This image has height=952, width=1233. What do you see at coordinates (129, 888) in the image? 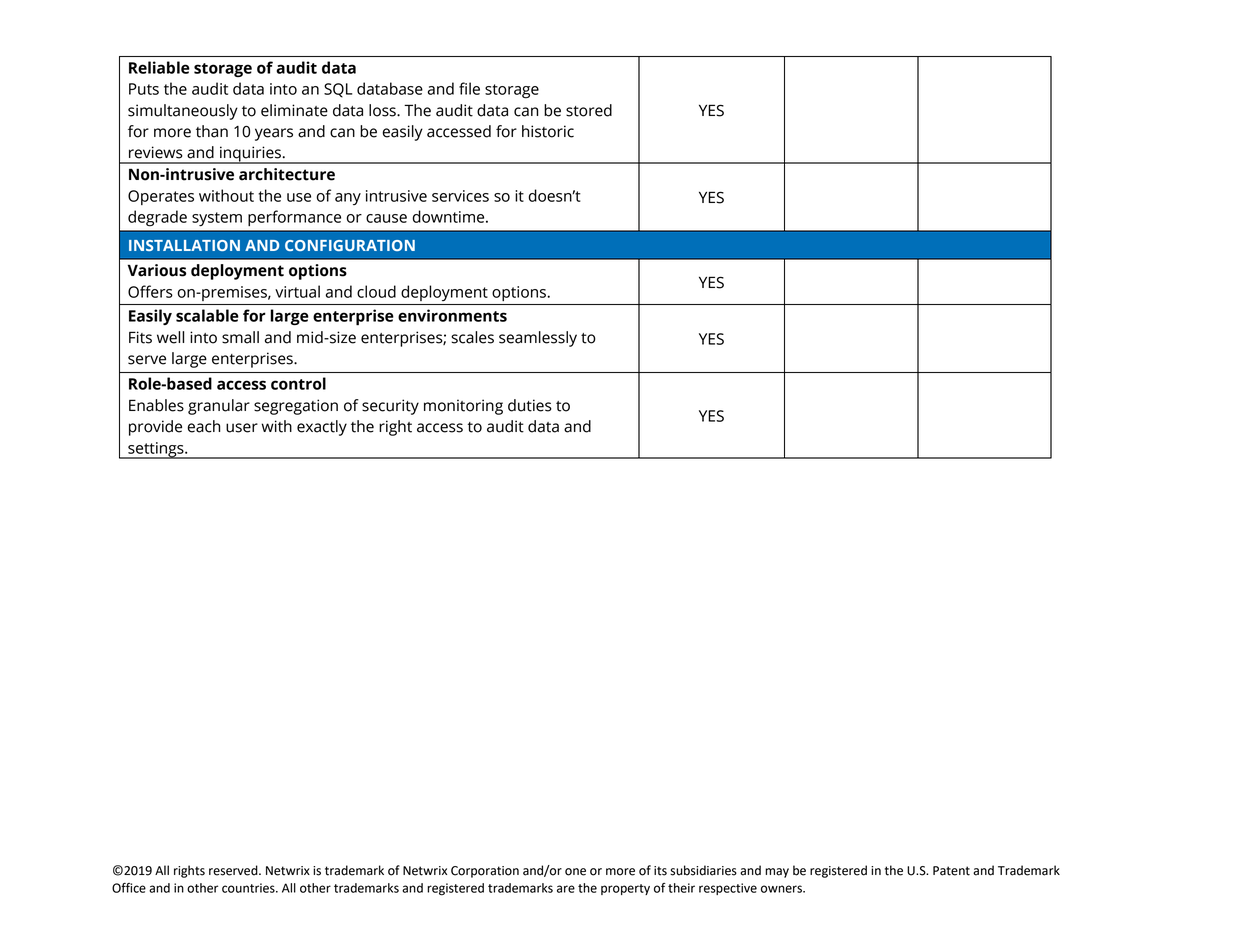
I see `Office` at bounding box center [129, 888].
